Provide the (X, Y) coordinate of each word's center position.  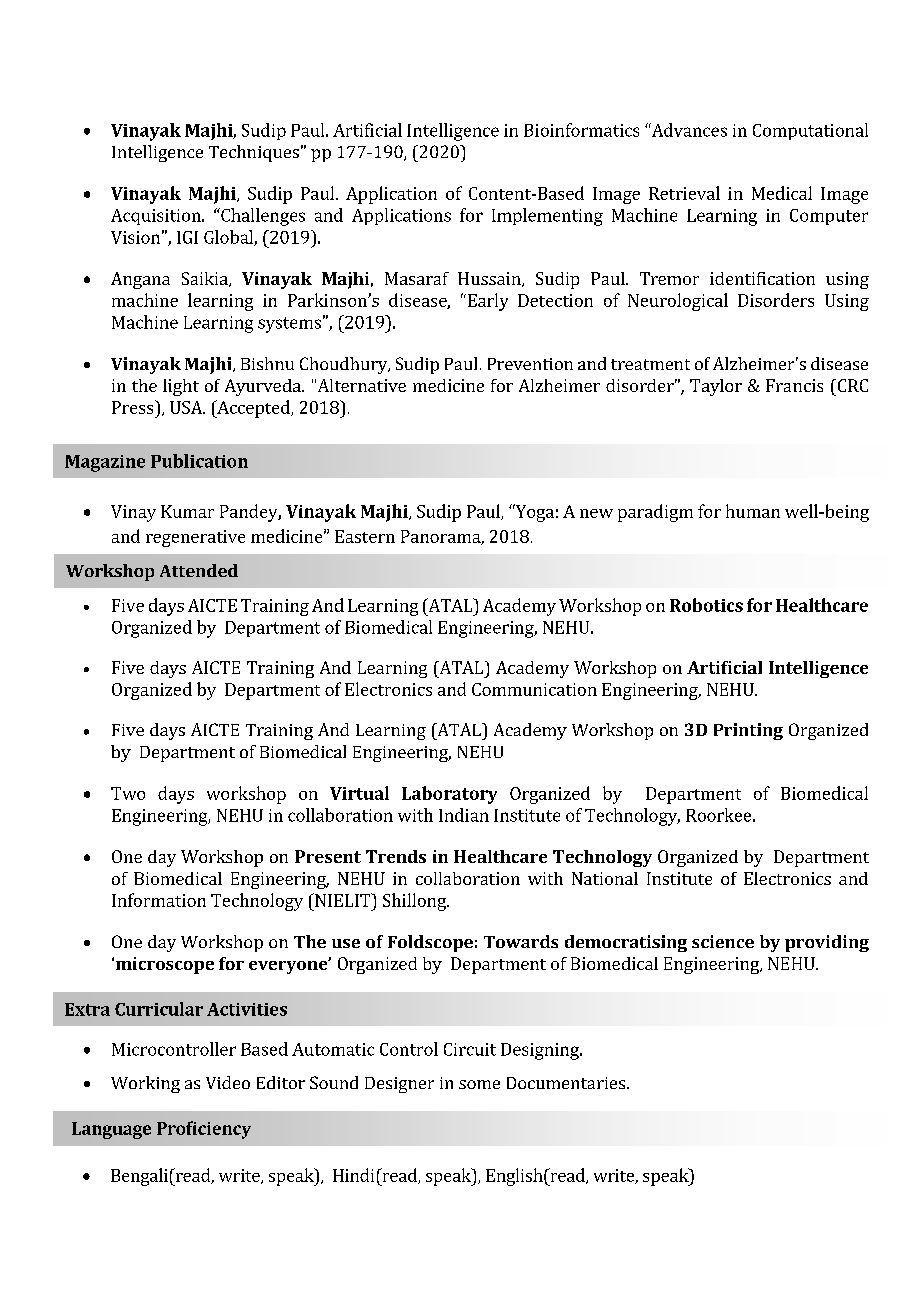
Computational (810, 131)
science (723, 941)
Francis (794, 385)
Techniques (254, 153)
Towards (521, 941)
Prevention (530, 364)
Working (145, 1084)
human (753, 511)
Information (159, 900)
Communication (534, 689)
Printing (748, 731)
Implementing (547, 217)
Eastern (365, 536)
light (181, 387)
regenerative (195, 538)
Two (128, 793)
